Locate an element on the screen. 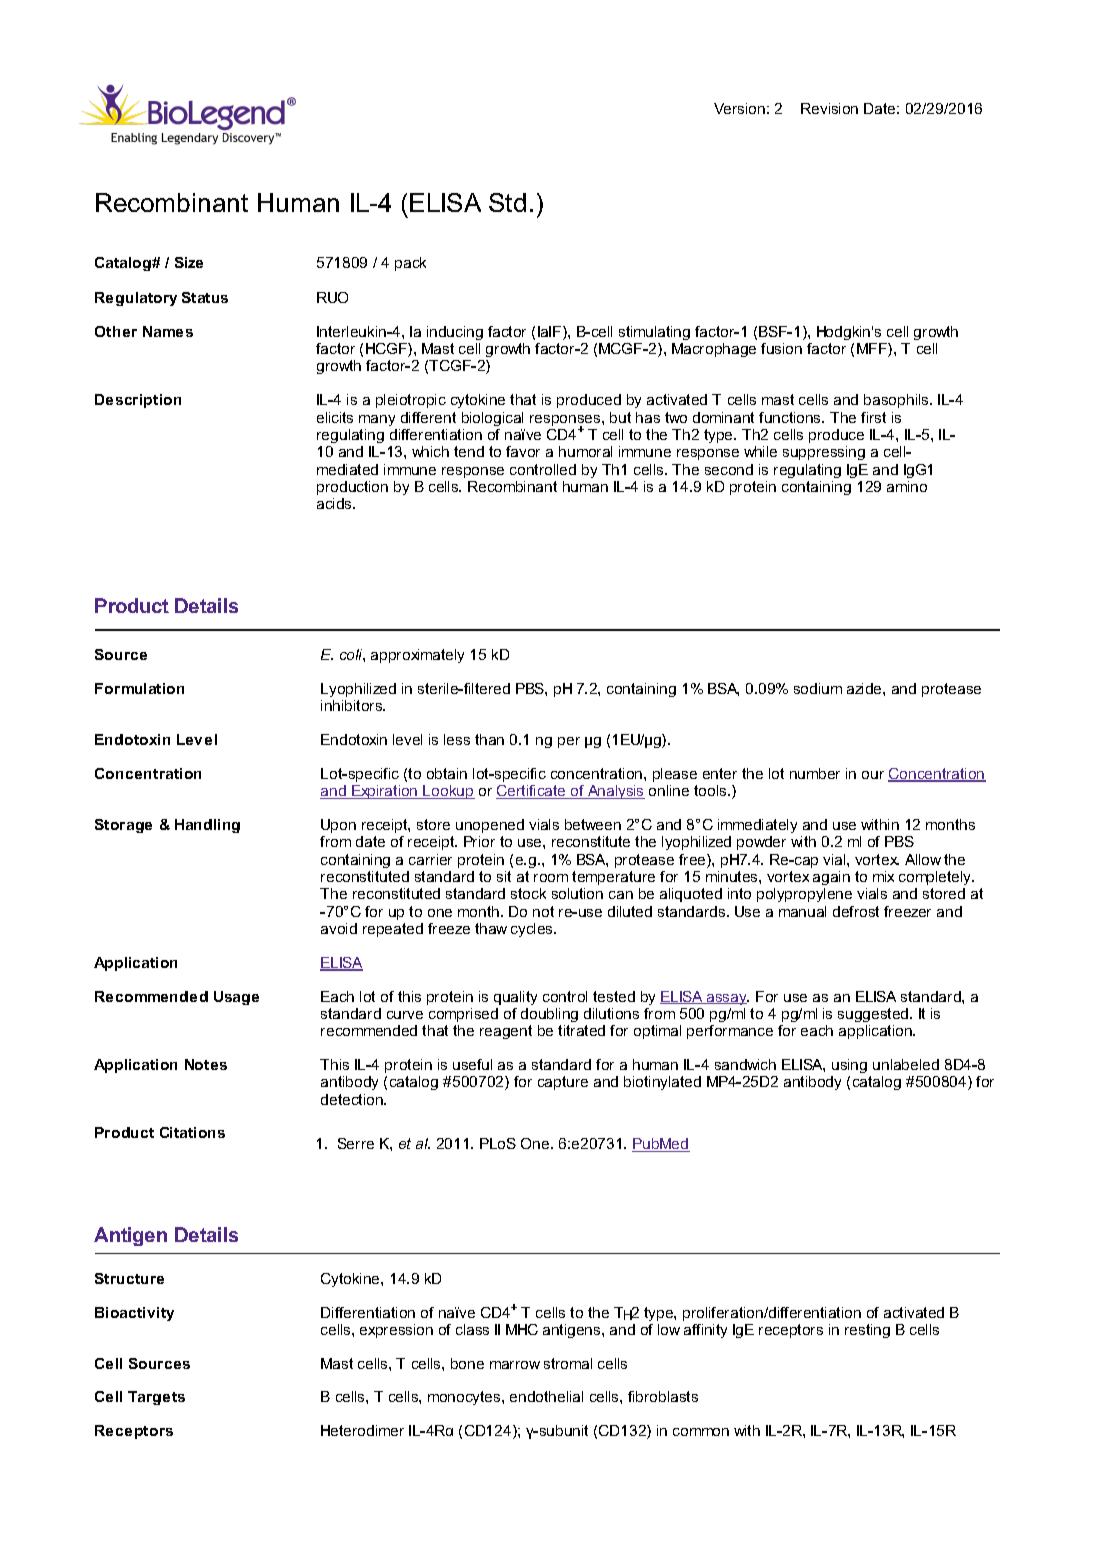 The height and width of the screenshot is (1550, 1097). Usage is located at coordinates (236, 998).
